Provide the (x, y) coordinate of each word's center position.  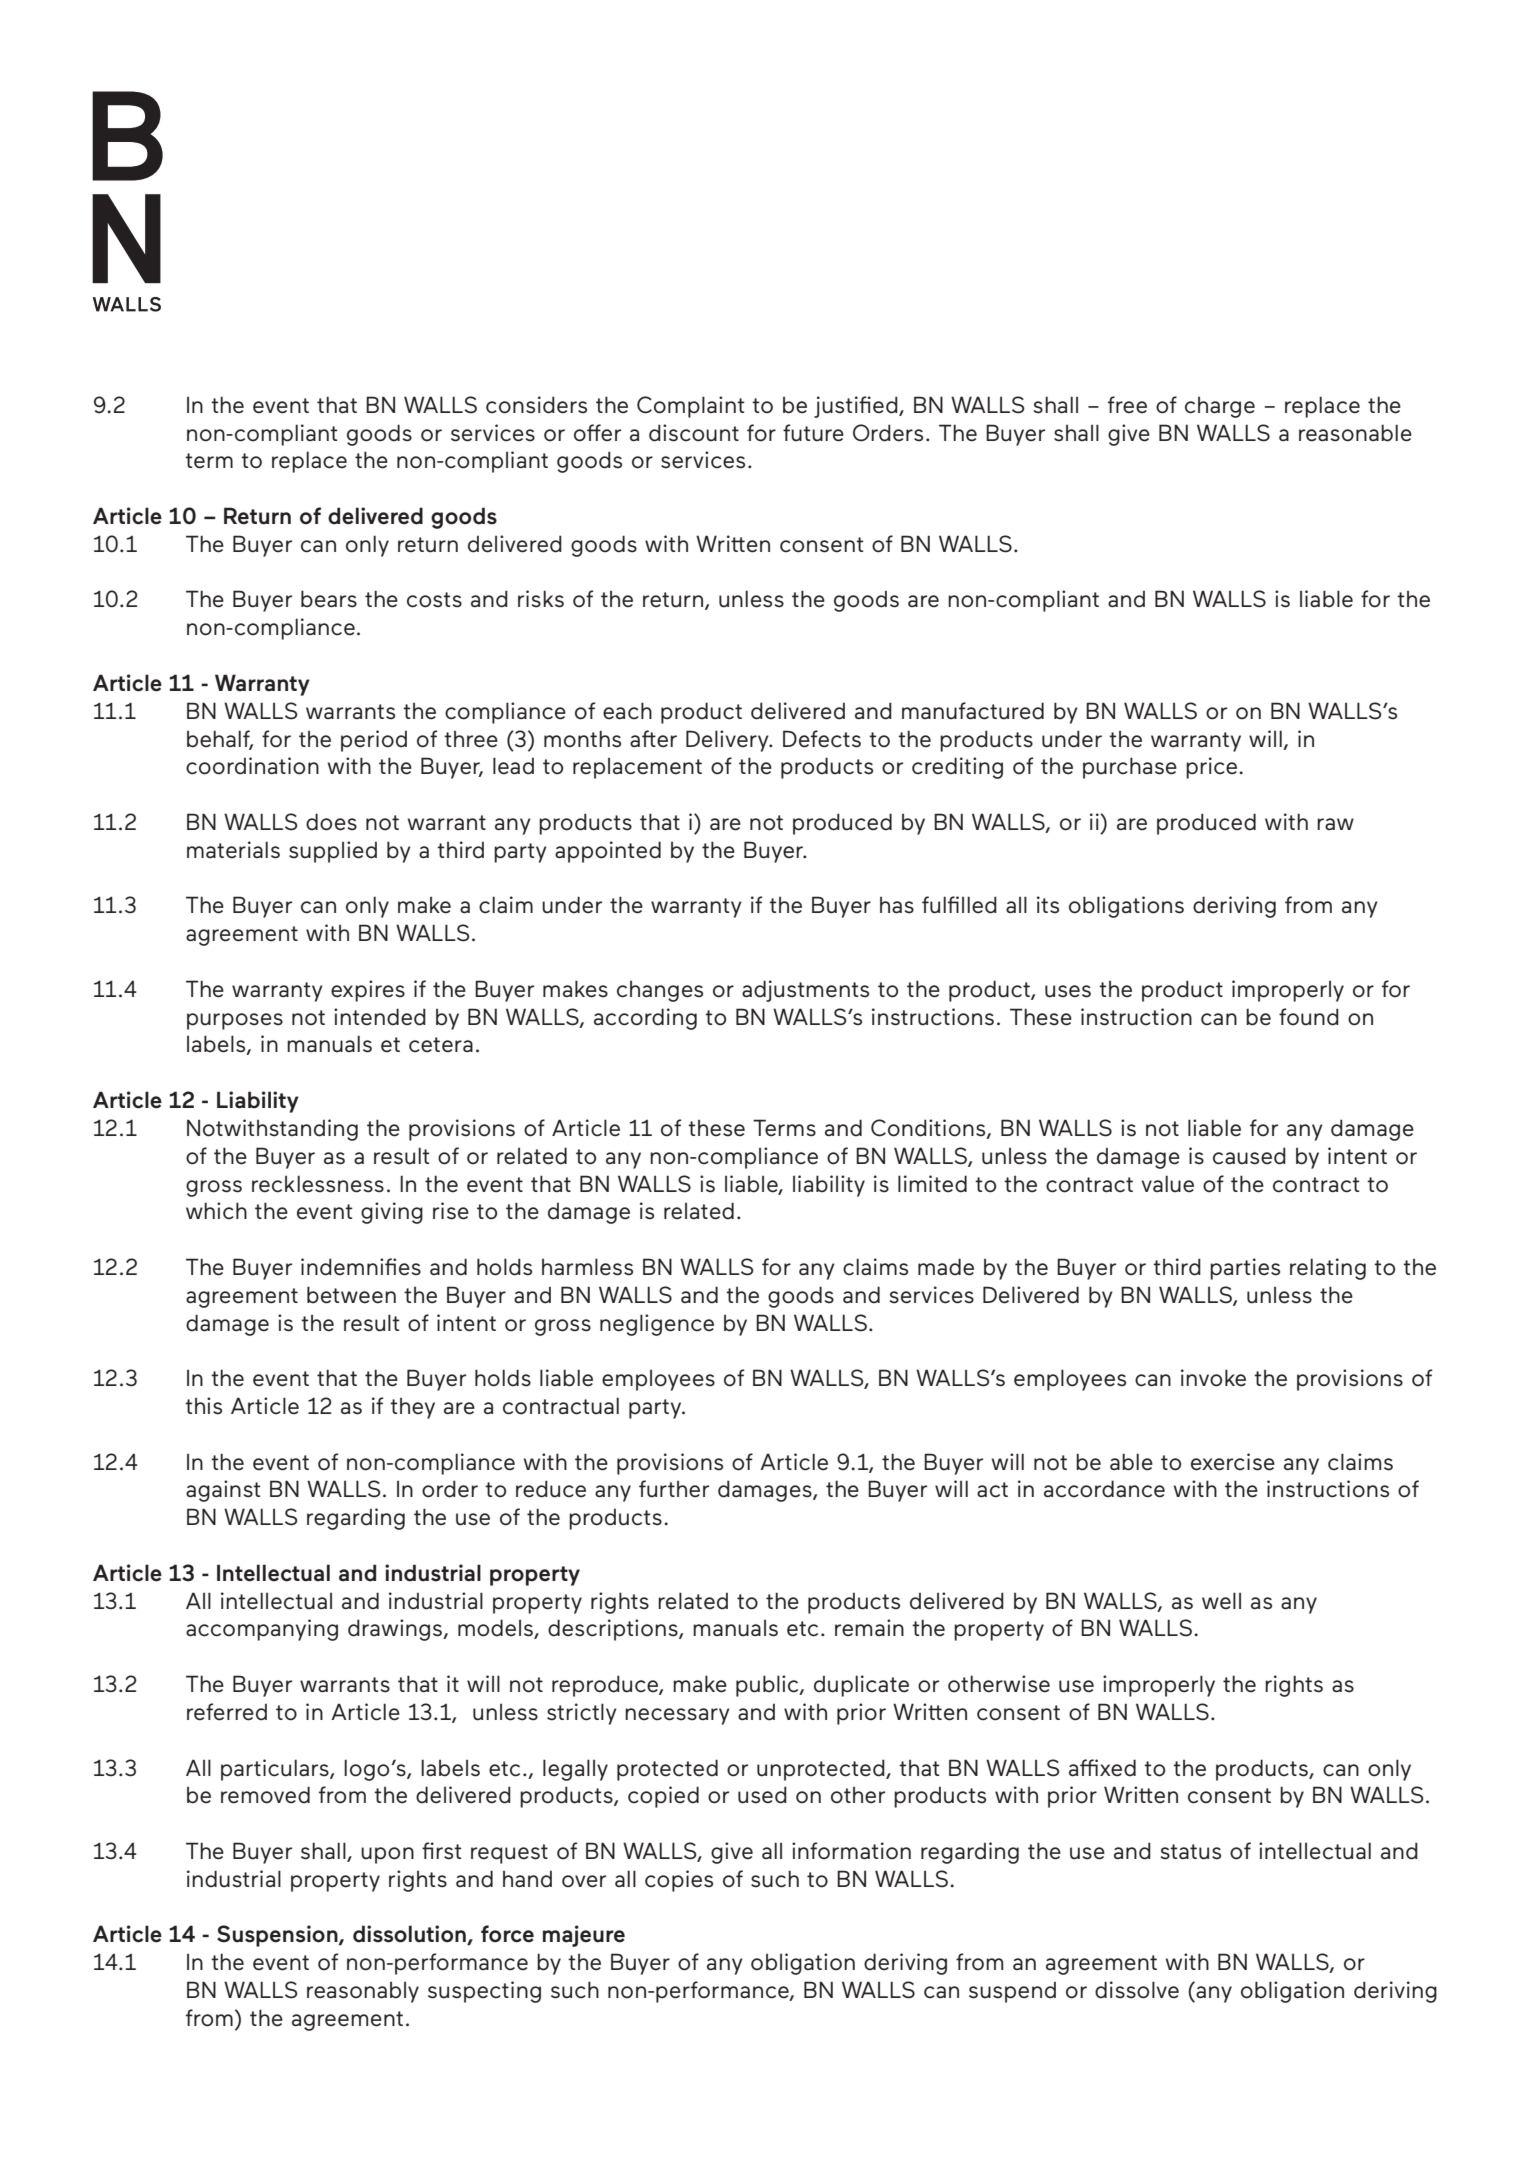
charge (1220, 407)
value (1167, 1184)
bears (329, 599)
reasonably (363, 1992)
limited (932, 1184)
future (813, 433)
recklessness (318, 1184)
